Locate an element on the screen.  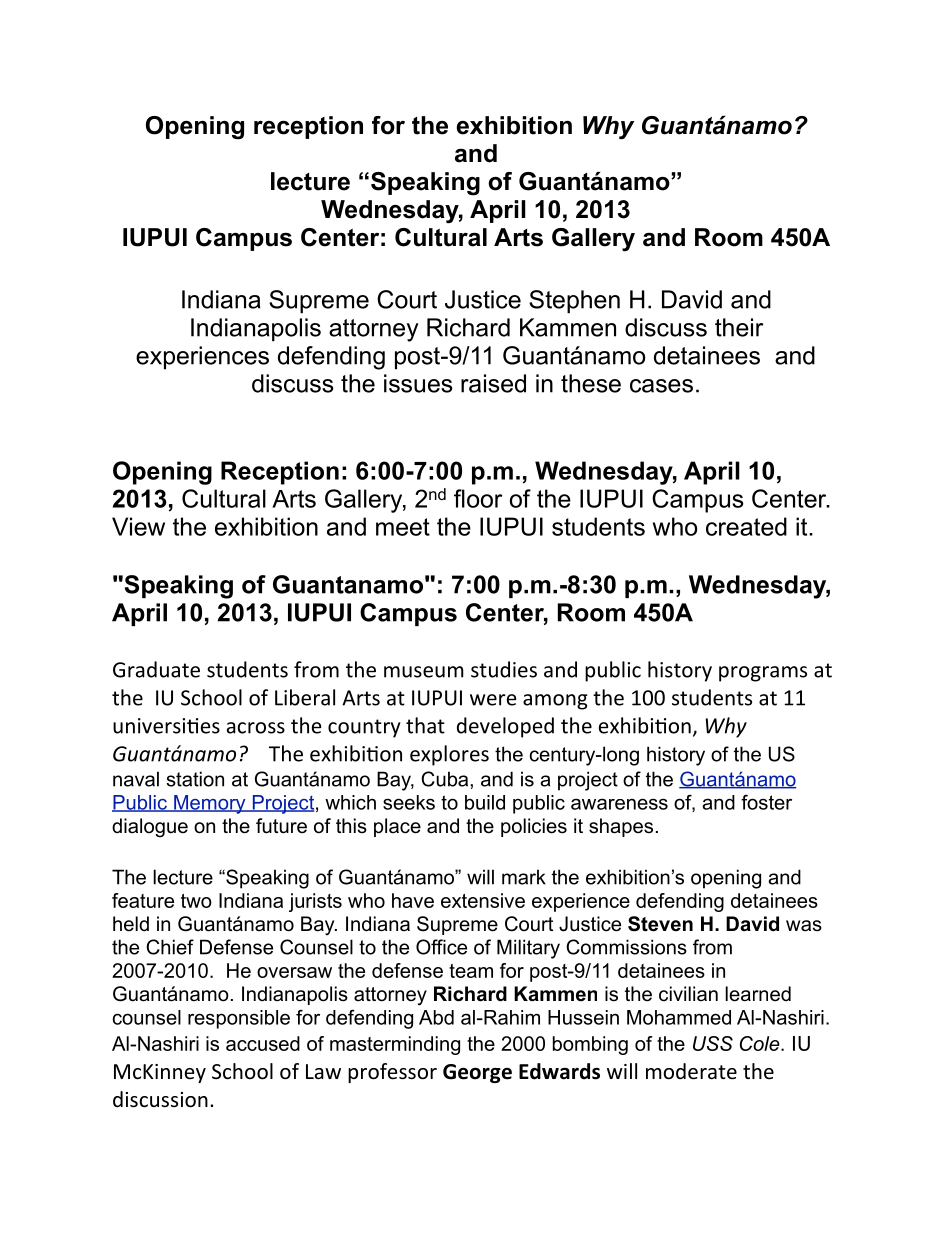
created is located at coordinates (746, 526).
